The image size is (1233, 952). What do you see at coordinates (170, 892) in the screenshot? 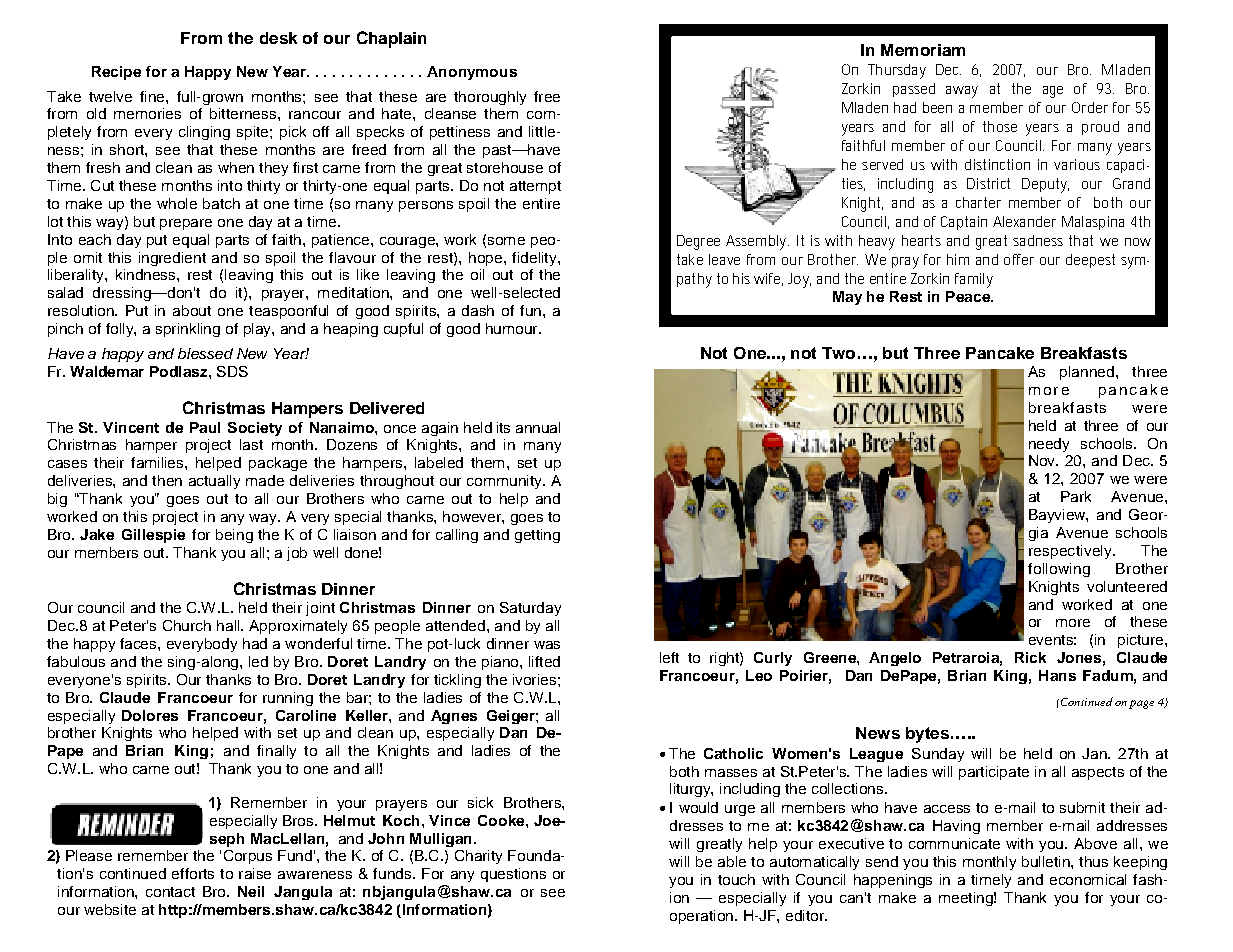
I see `contact` at bounding box center [170, 892].
